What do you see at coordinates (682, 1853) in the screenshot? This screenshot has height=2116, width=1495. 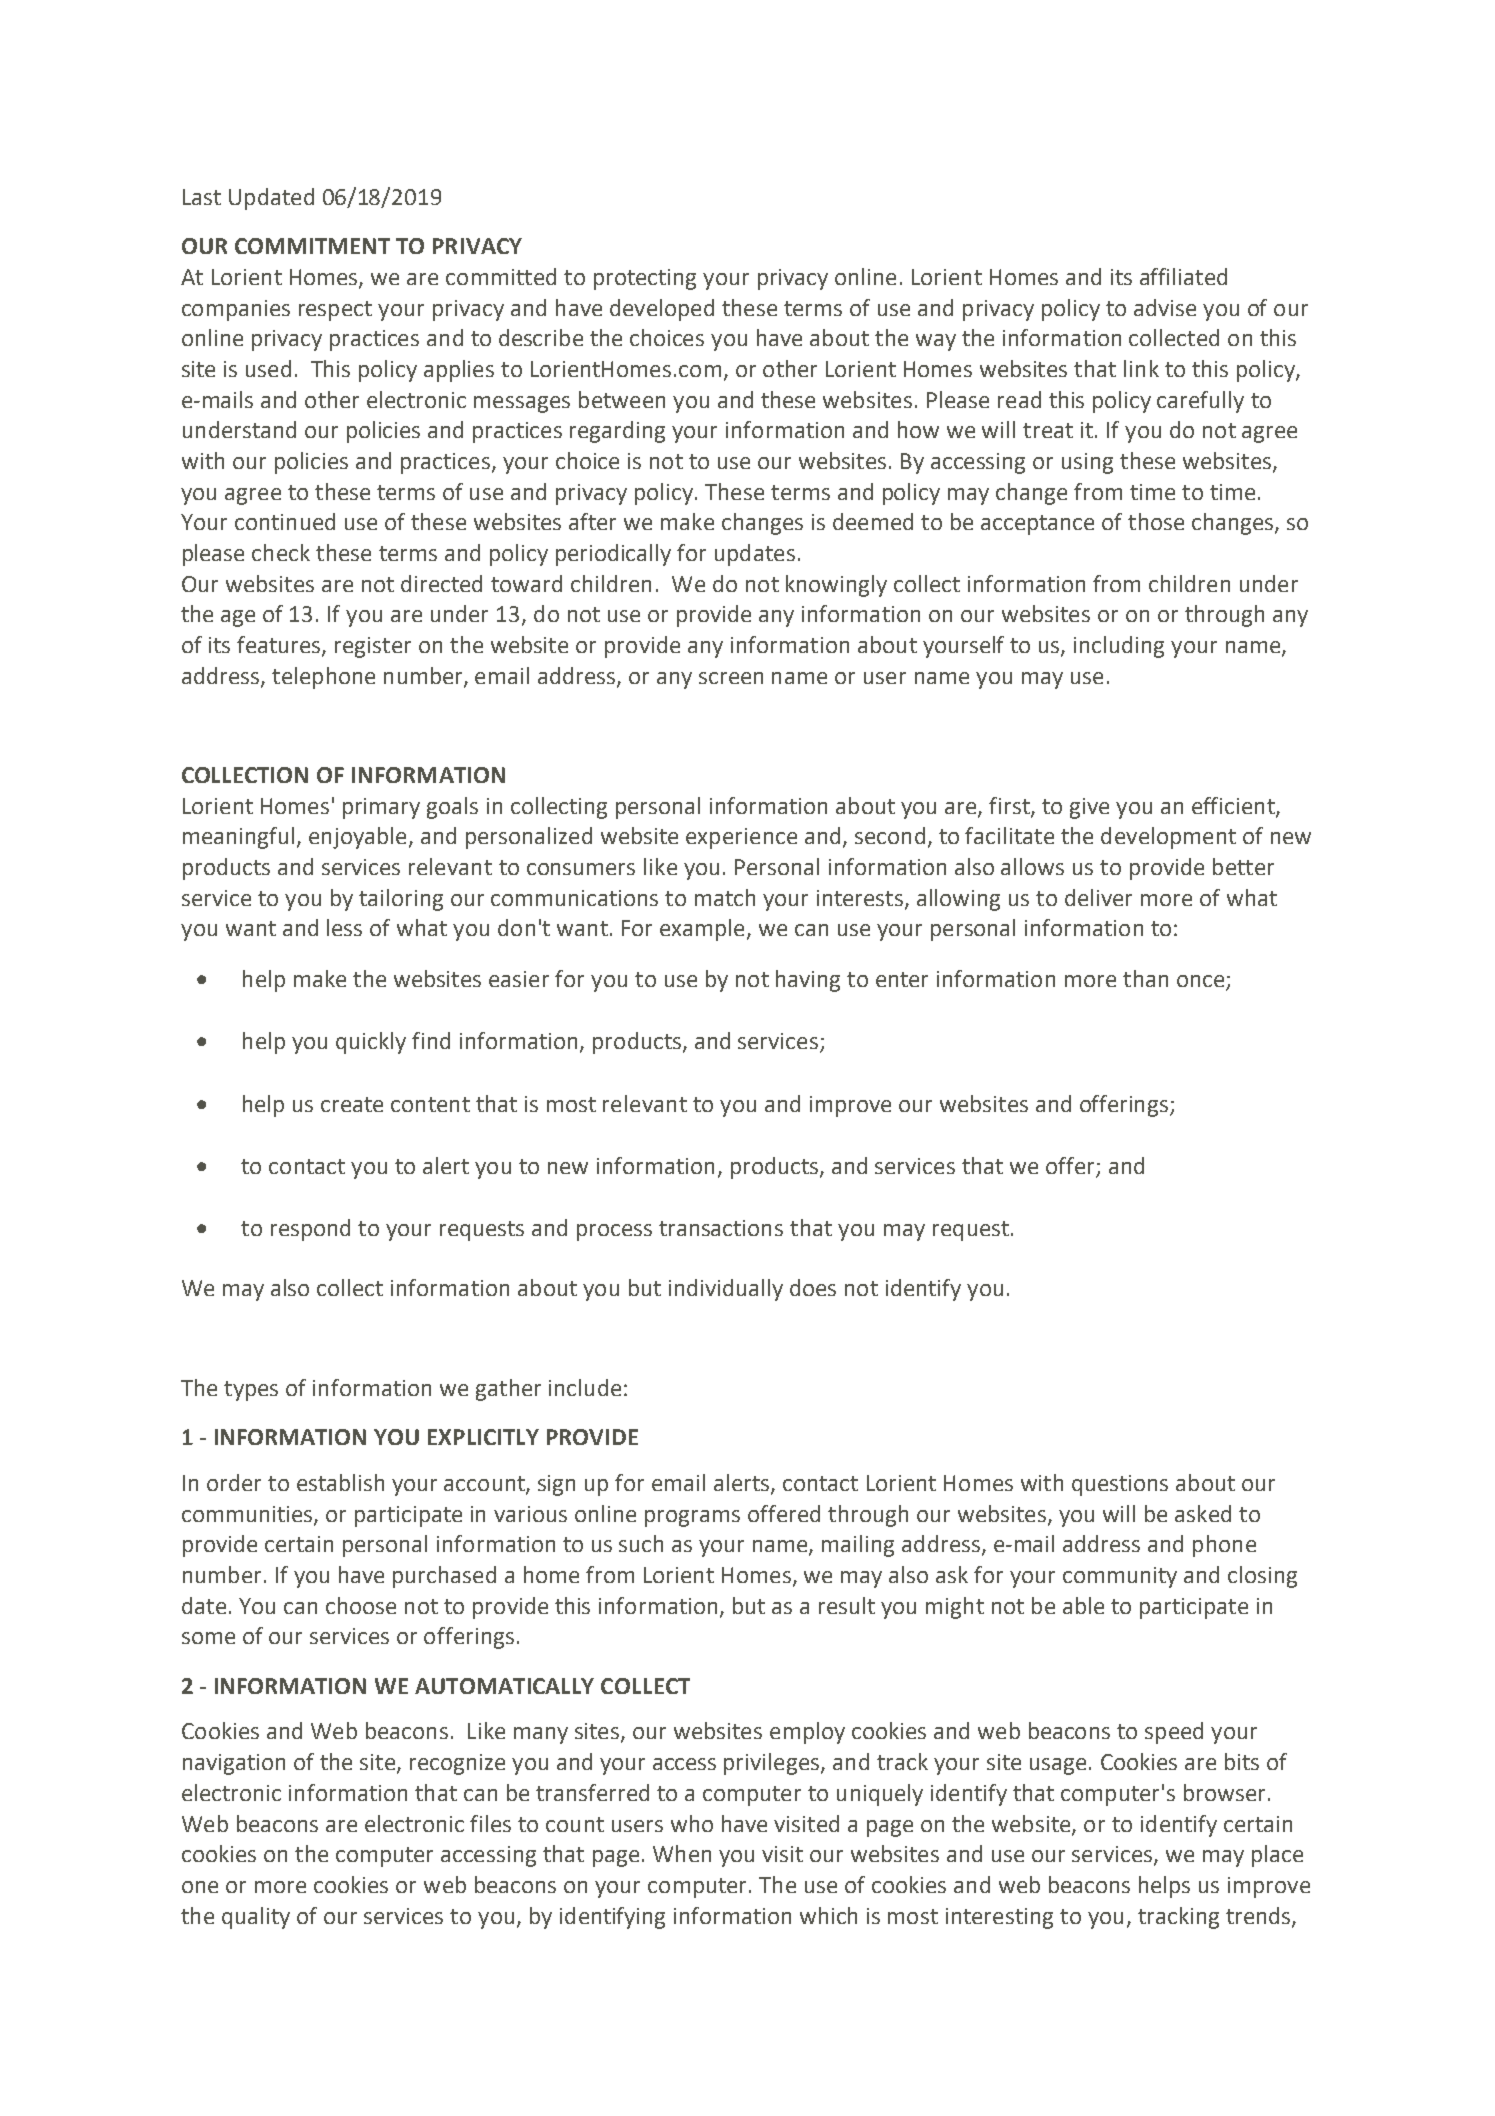 I see `When` at bounding box center [682, 1853].
